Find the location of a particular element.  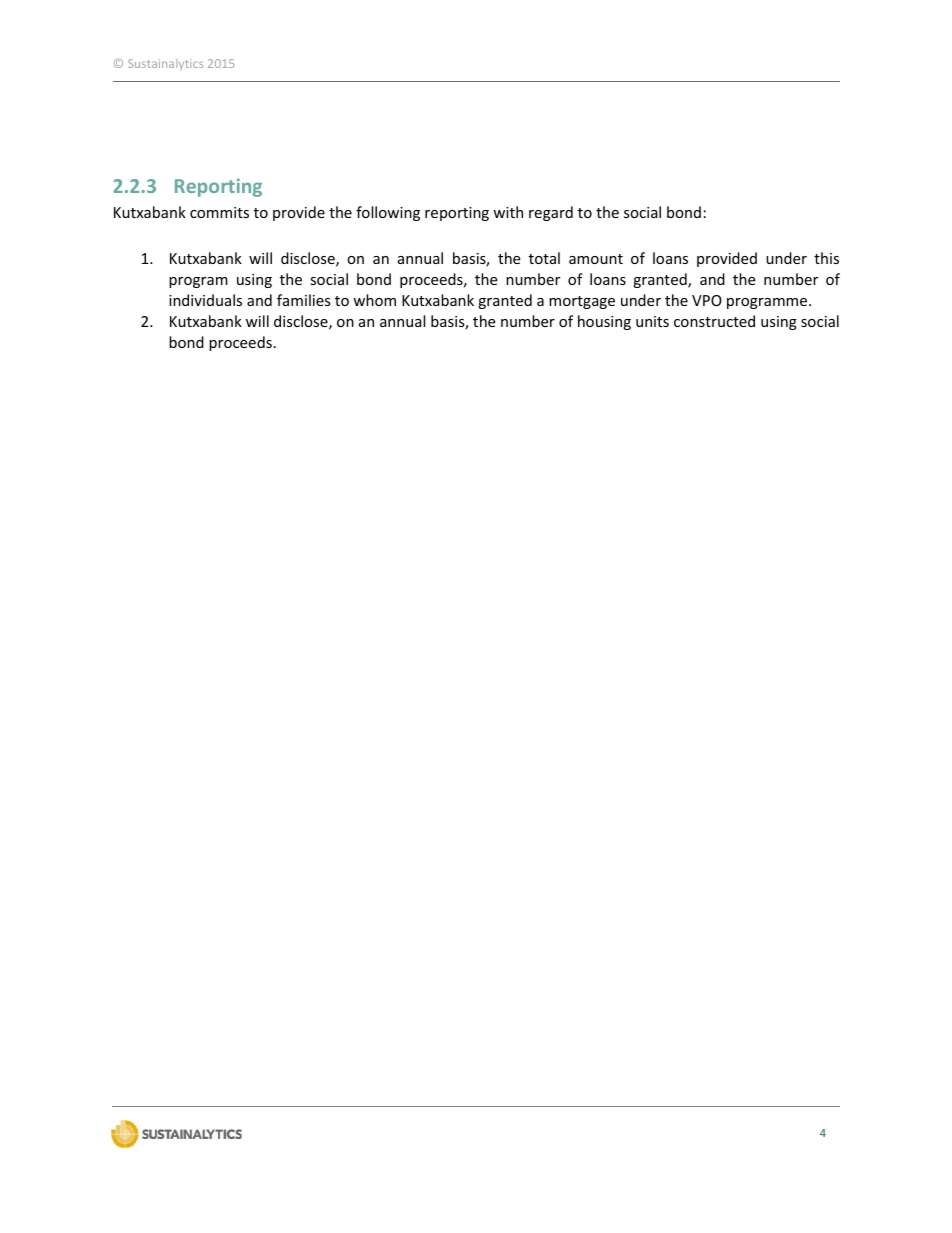

total is located at coordinates (544, 258).
